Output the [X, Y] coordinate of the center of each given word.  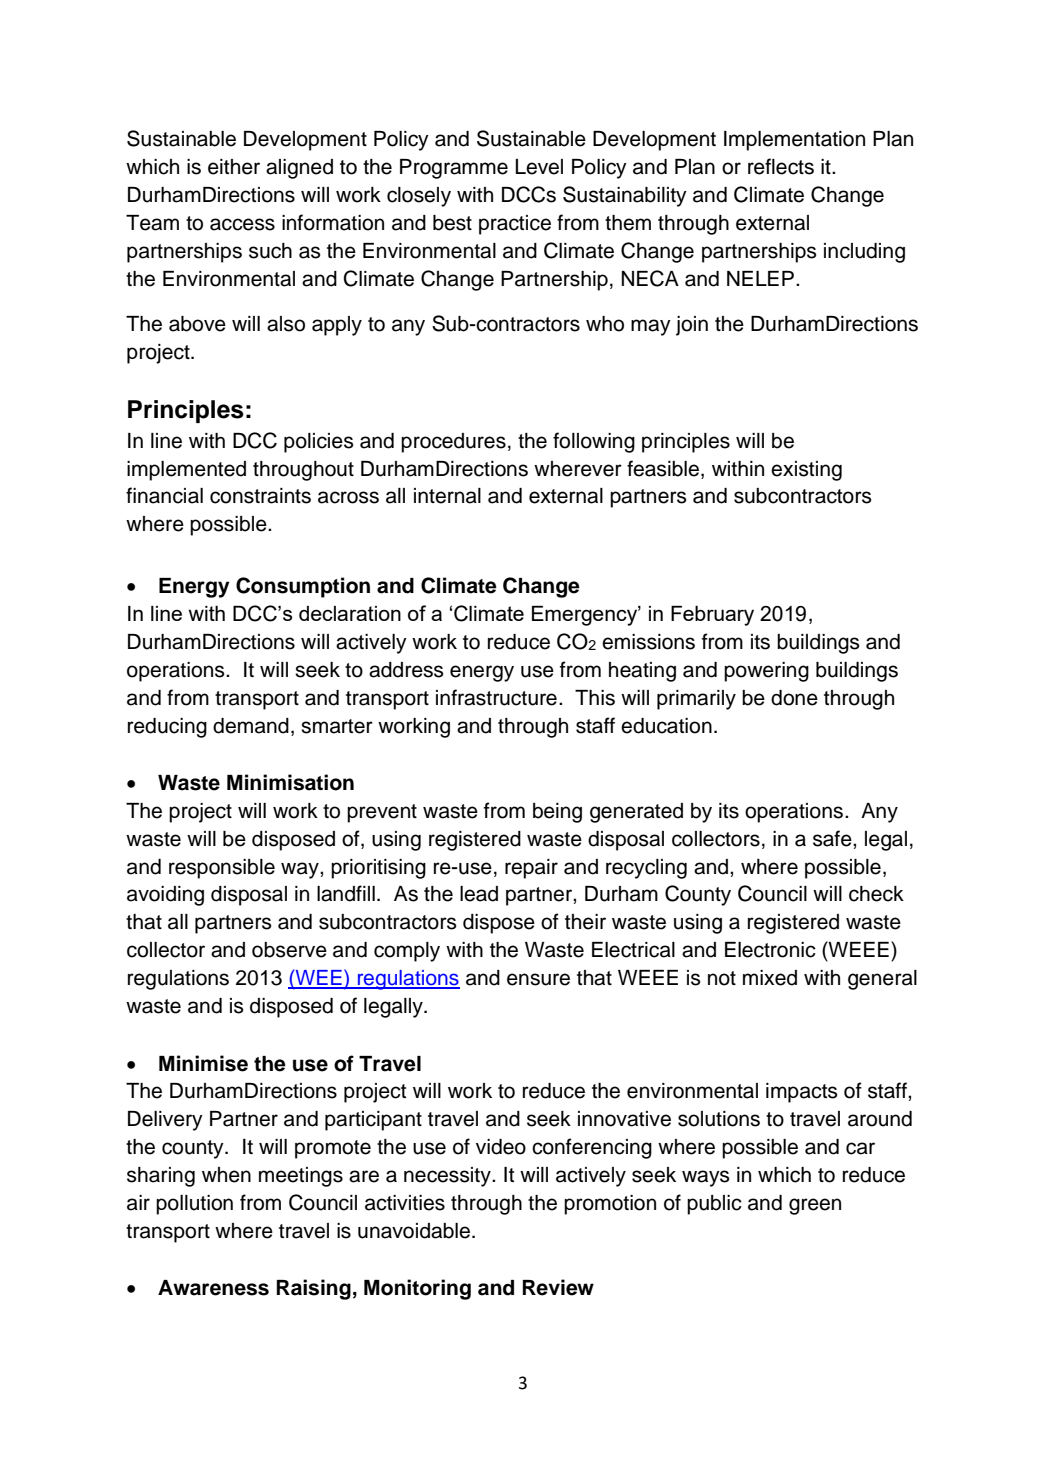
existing [806, 471]
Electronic [770, 950]
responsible [222, 869]
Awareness [213, 1288]
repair [531, 869]
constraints [260, 496]
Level [539, 167]
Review [558, 1287]
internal [447, 496]
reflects [781, 166]
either [234, 167]
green [815, 1206]
